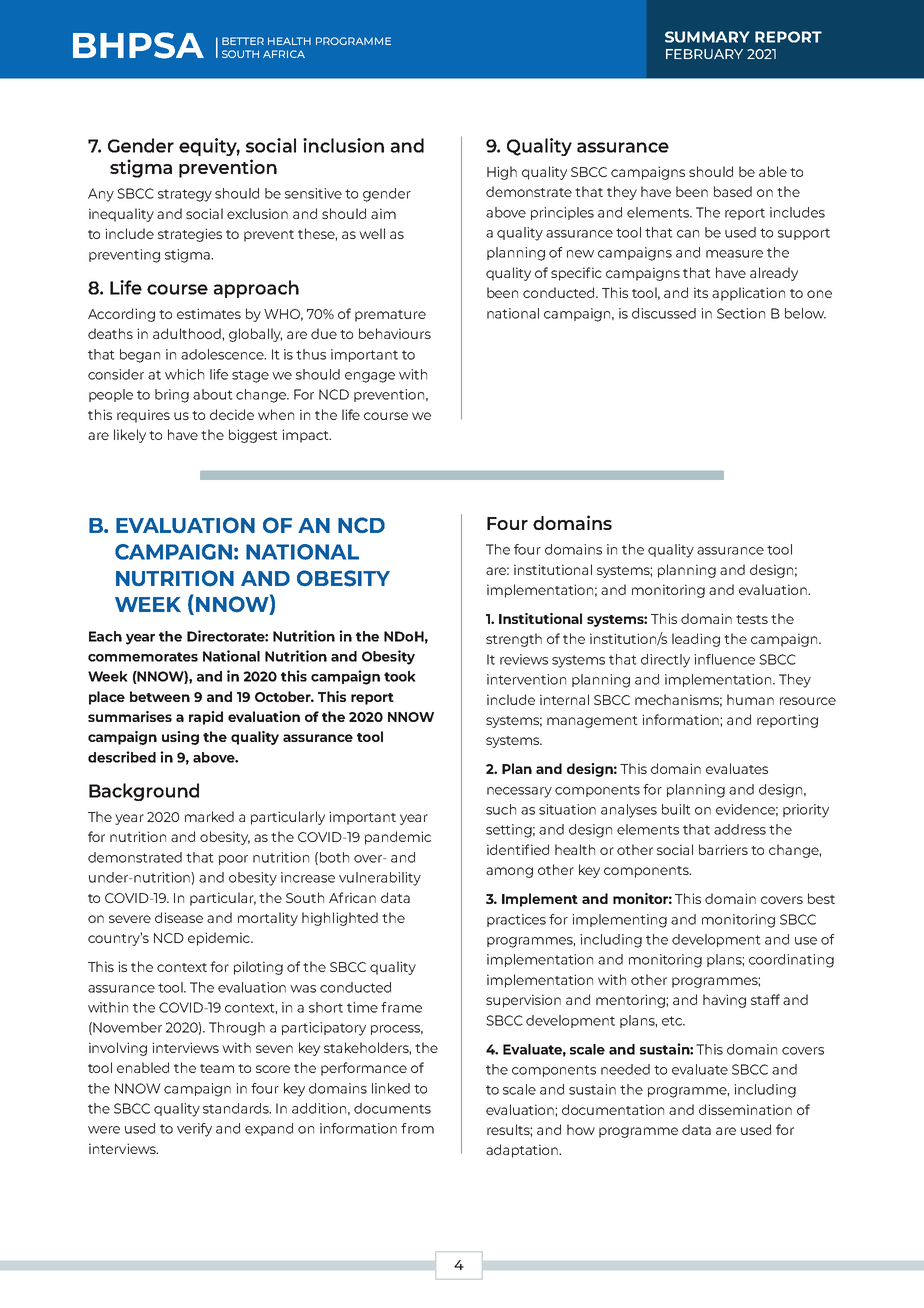 This screenshot has width=924, height=1308. Describe the element at coordinates (750, 699) in the screenshot. I see `human` at that location.
